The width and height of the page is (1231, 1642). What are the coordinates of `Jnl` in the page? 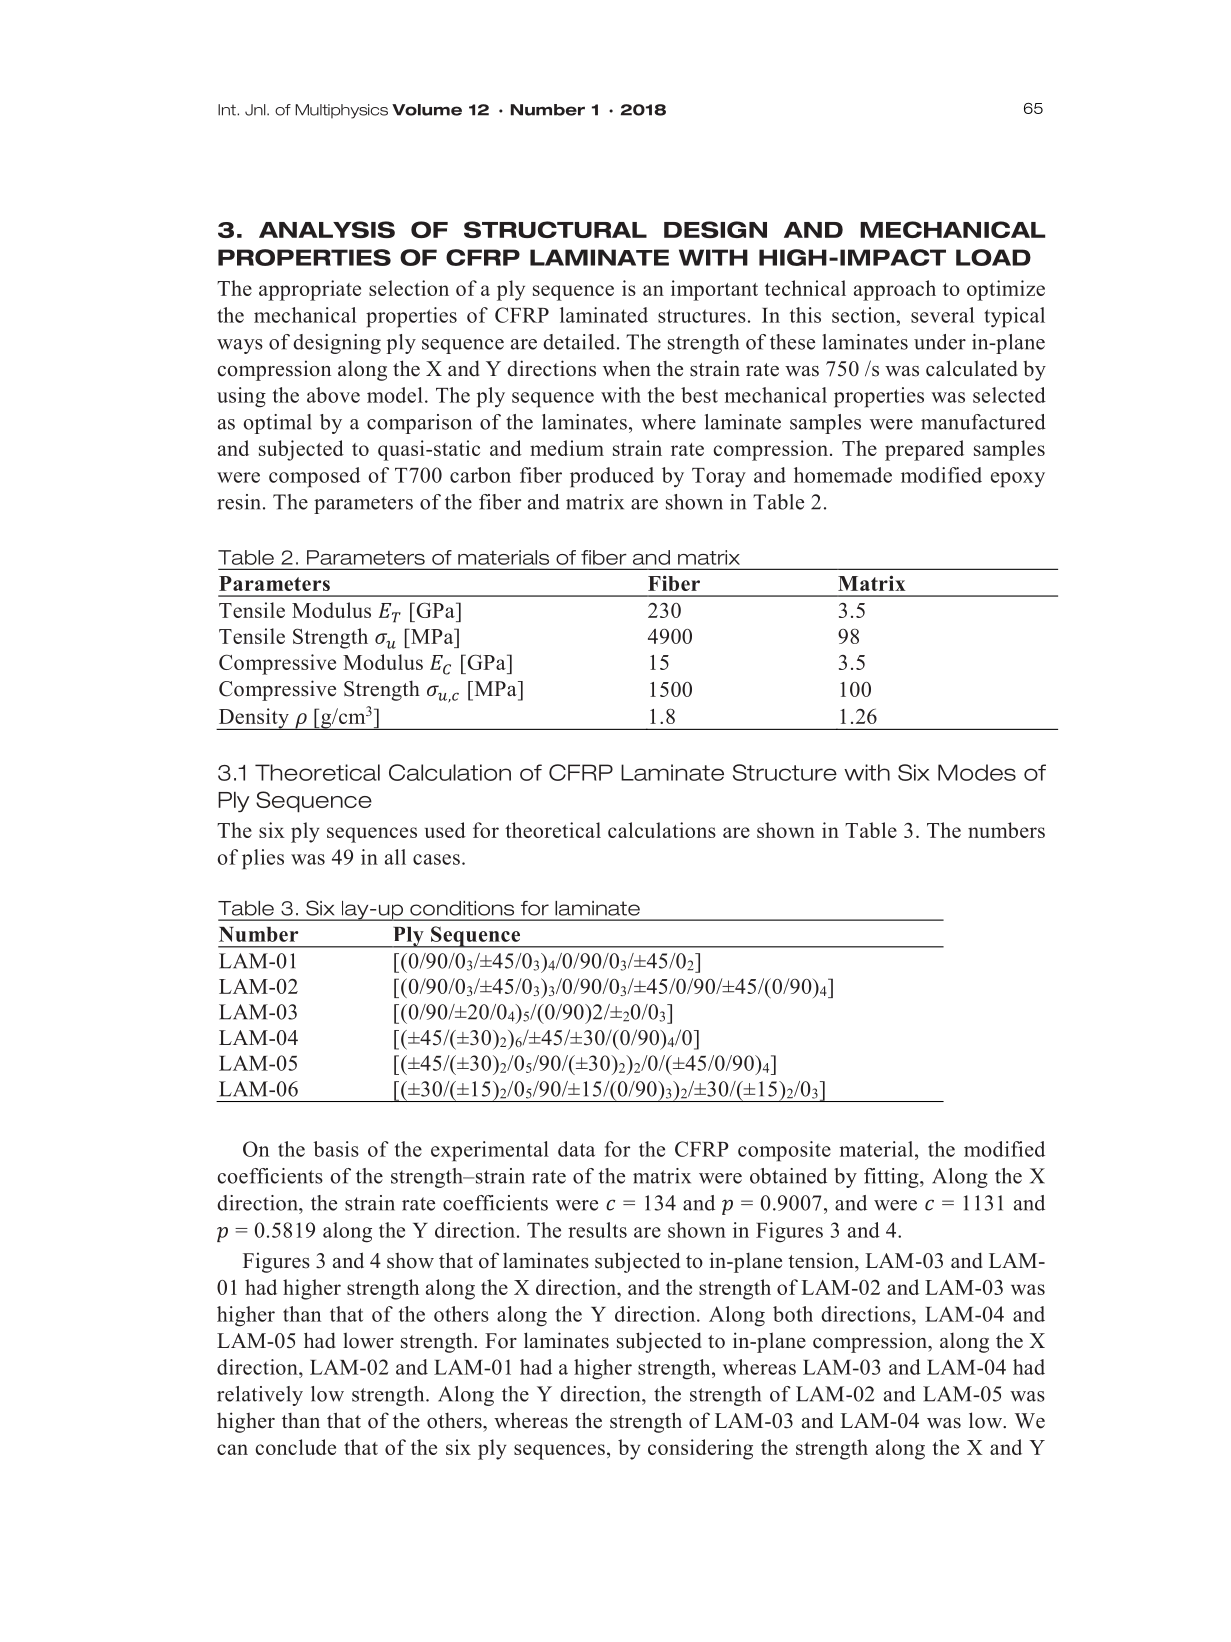 It's located at (256, 110).
